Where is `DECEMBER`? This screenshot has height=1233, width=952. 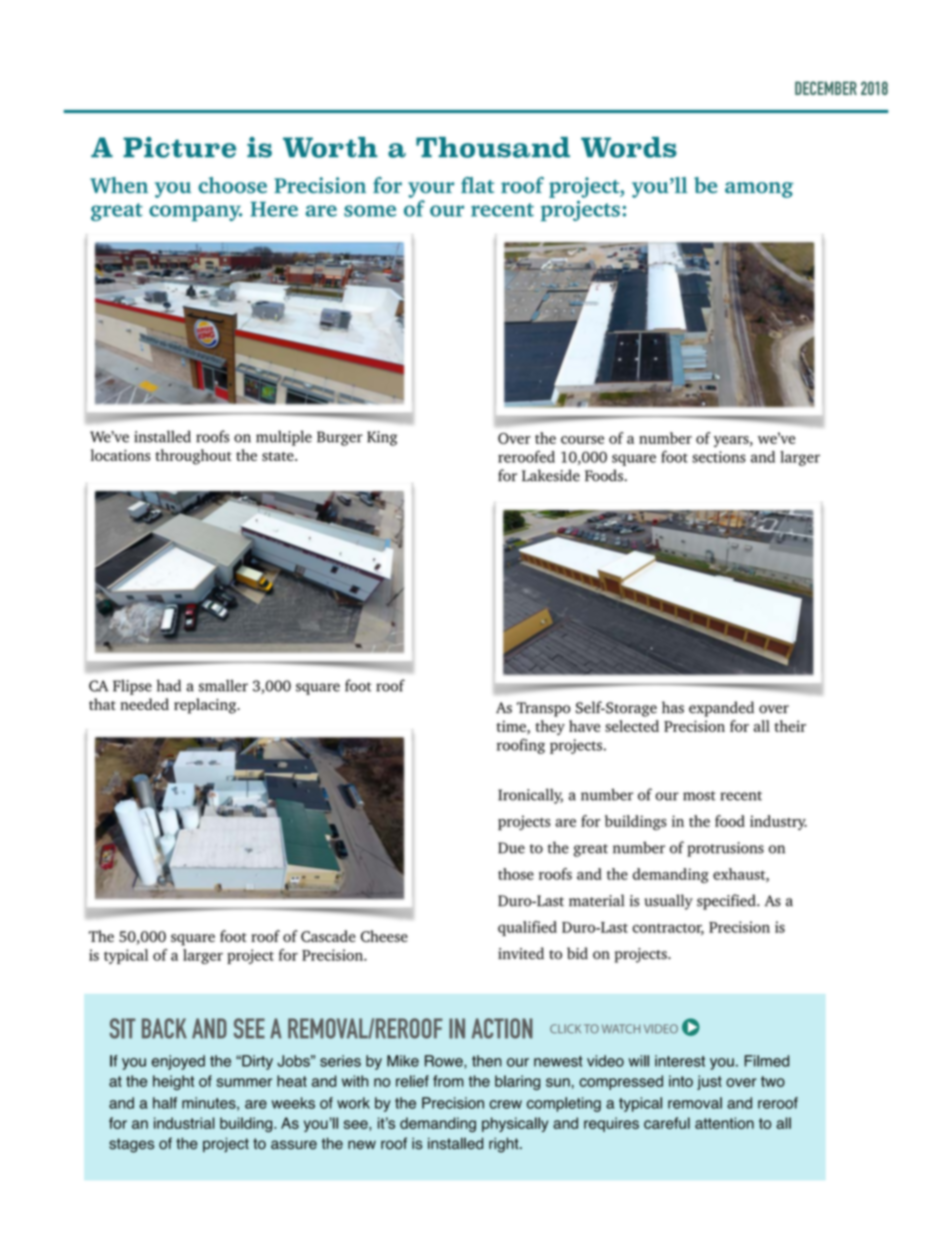 DECEMBER is located at coordinates (826, 88).
